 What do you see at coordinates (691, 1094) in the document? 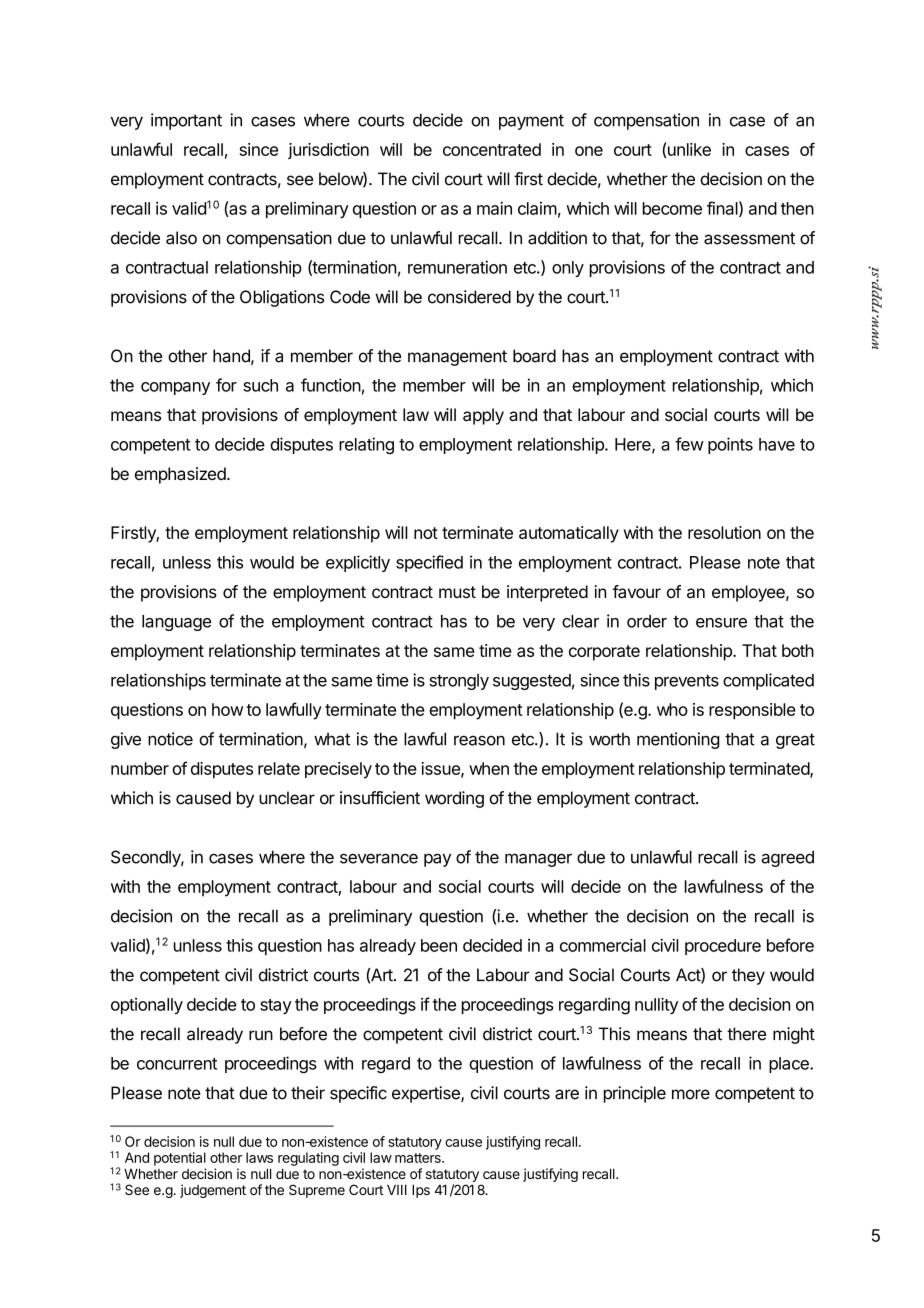
I see `more` at bounding box center [691, 1094].
